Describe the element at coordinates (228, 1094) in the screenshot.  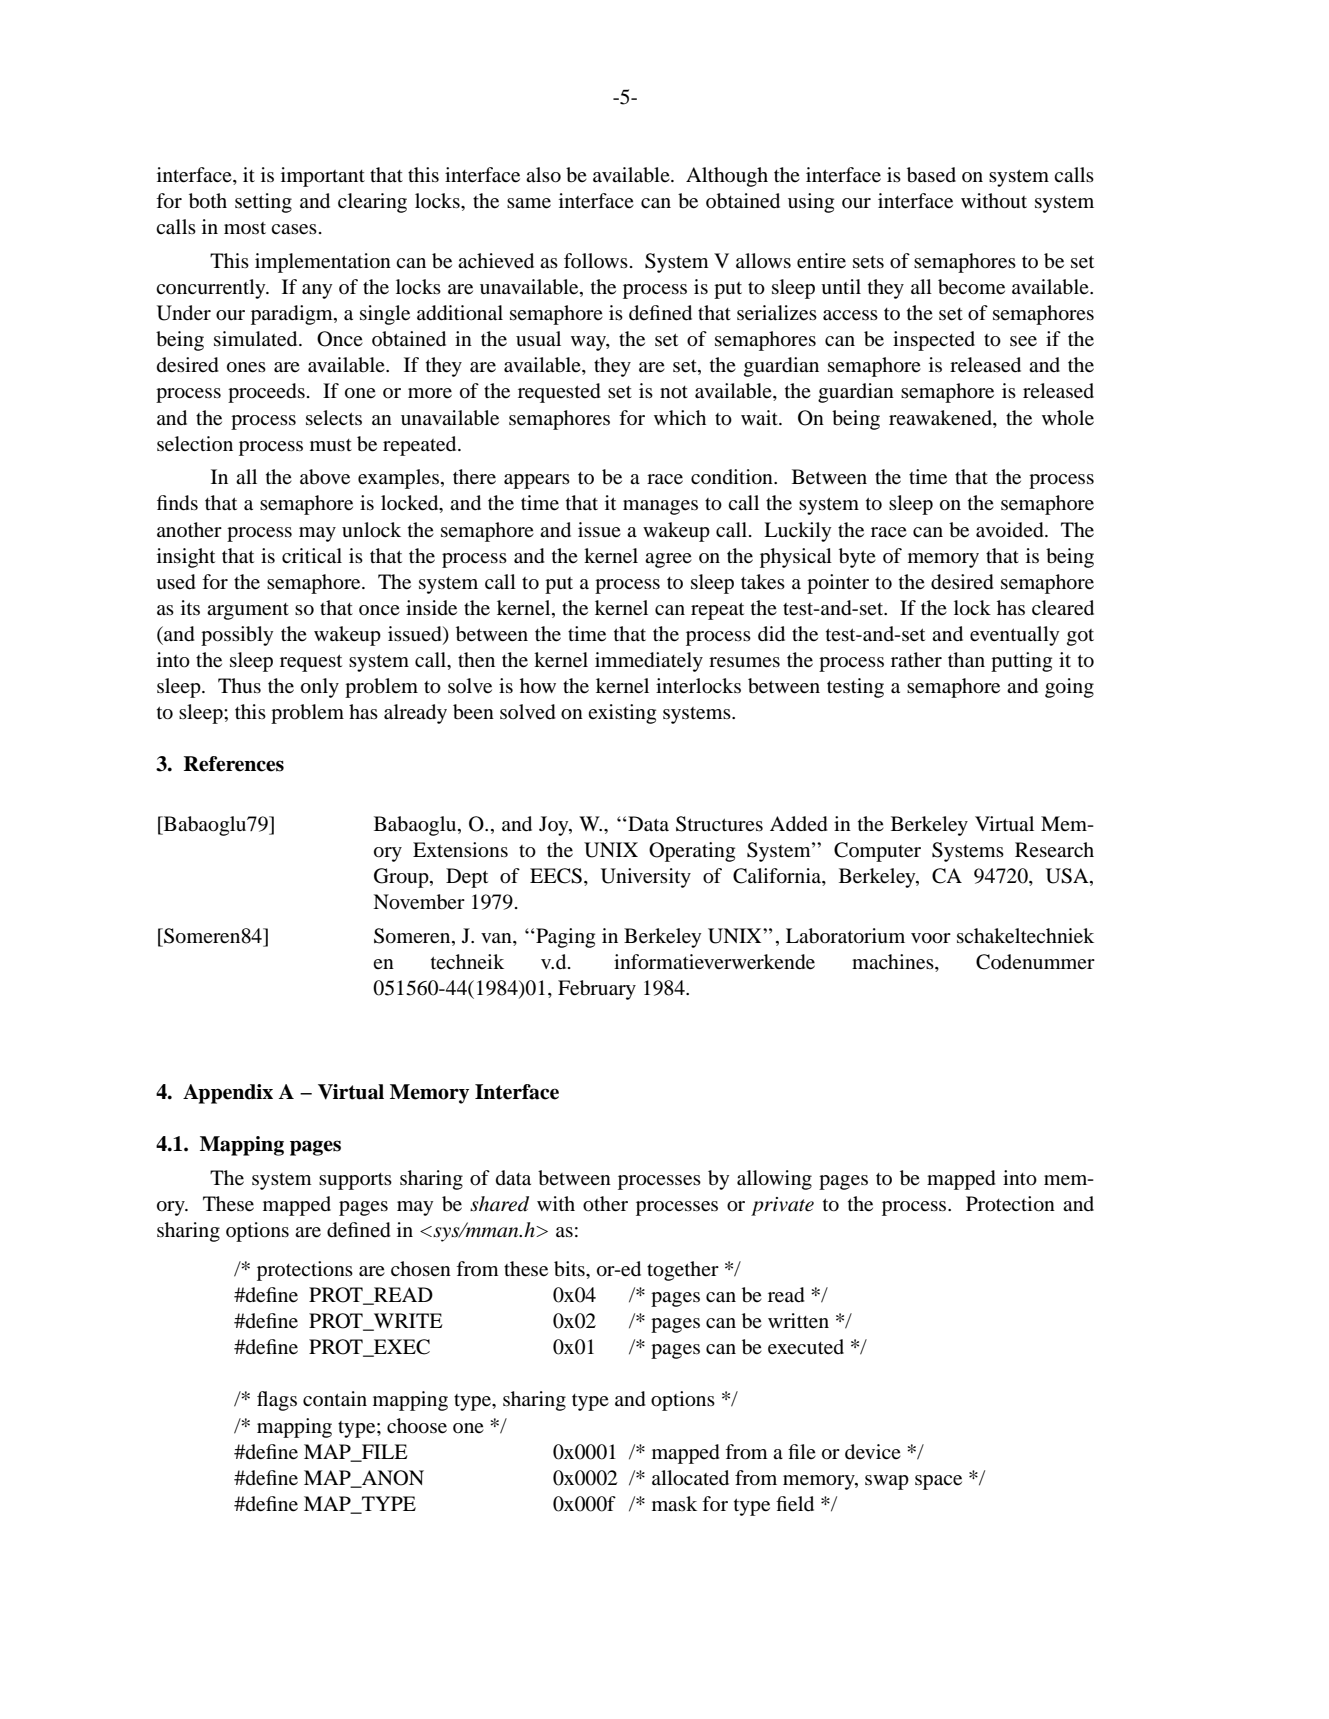
I see `Appendix` at that location.
